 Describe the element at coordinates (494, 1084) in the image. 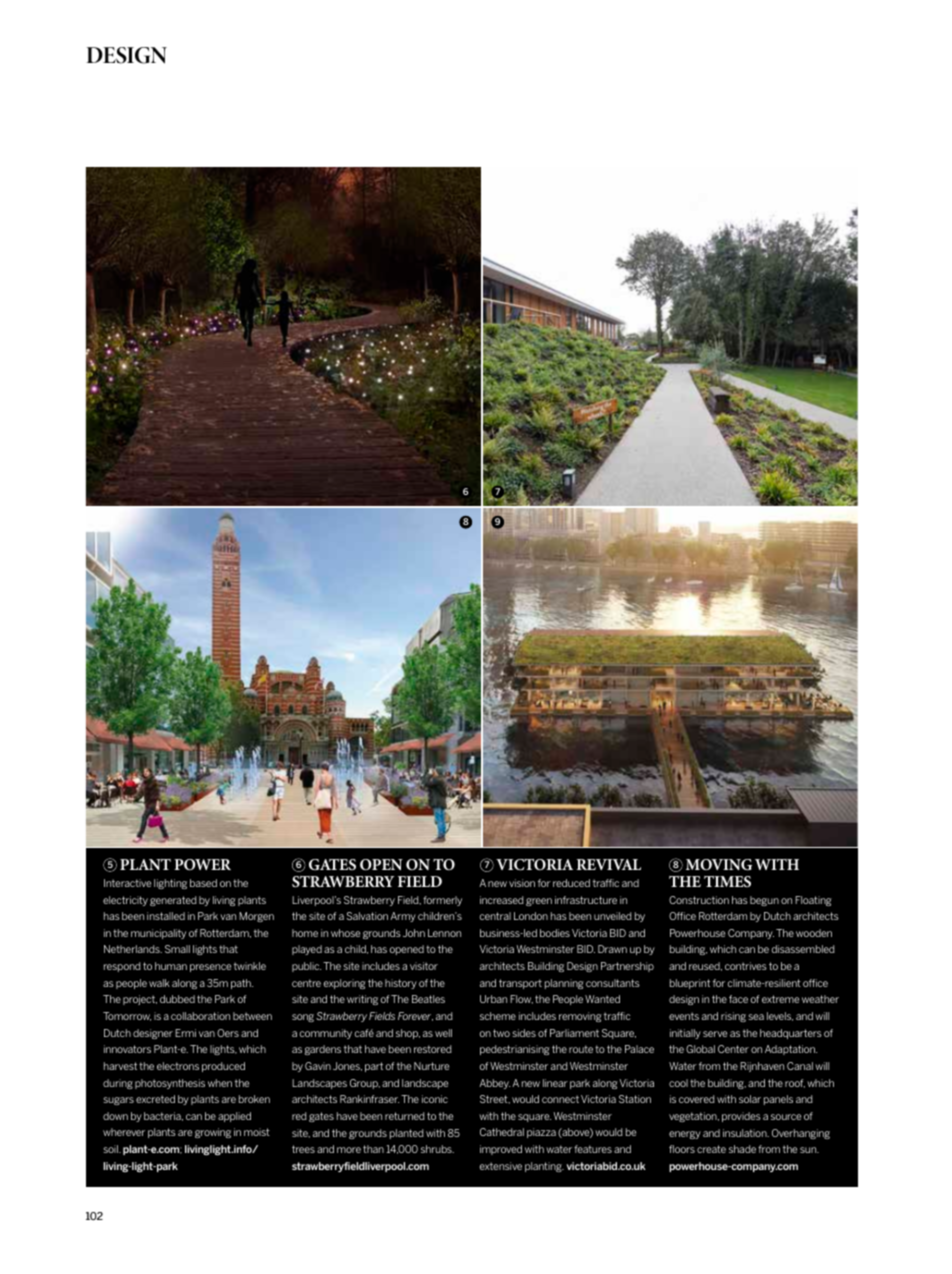

I see `Abbey` at that location.
